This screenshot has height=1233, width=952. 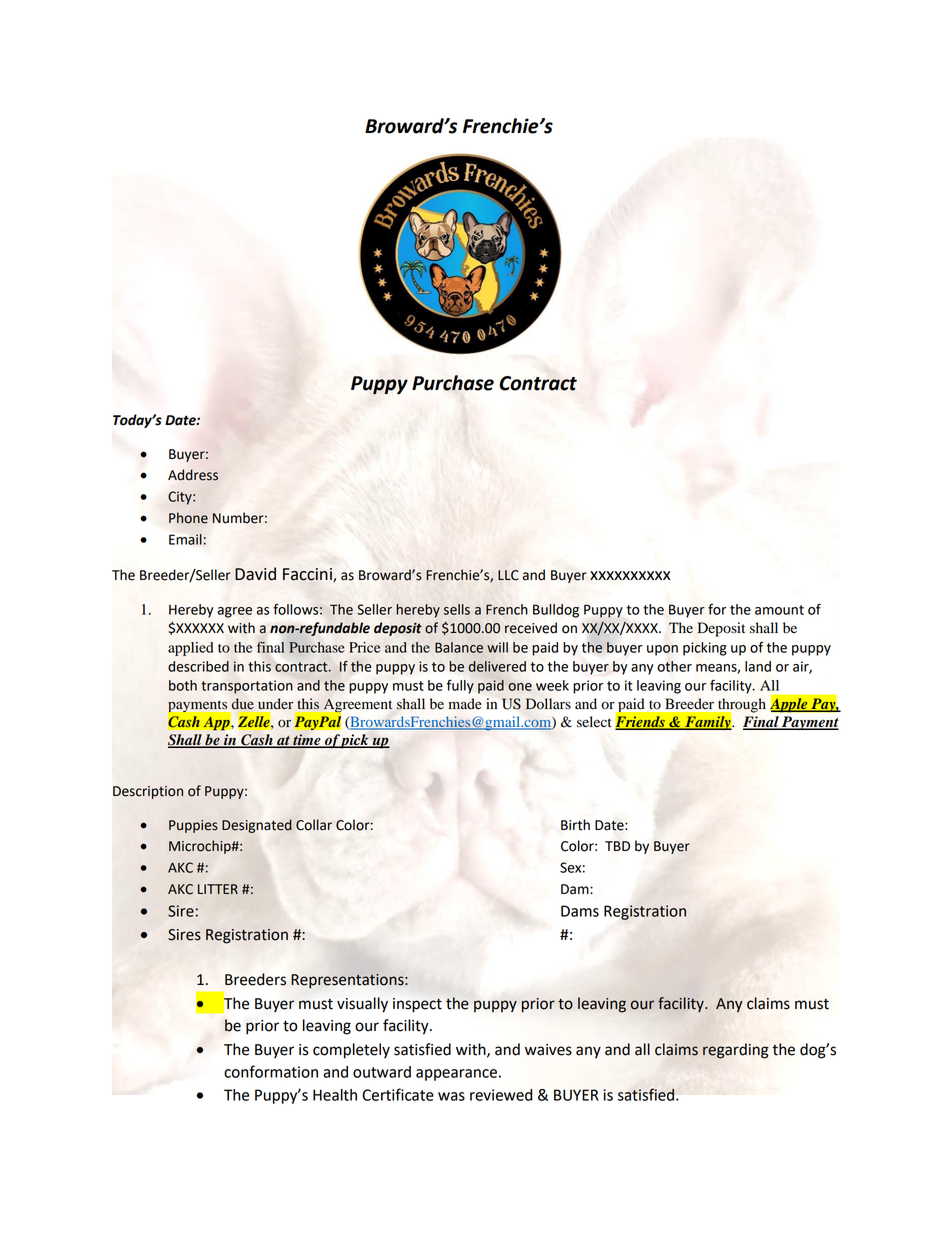 What do you see at coordinates (674, 666) in the screenshot?
I see `other` at bounding box center [674, 666].
